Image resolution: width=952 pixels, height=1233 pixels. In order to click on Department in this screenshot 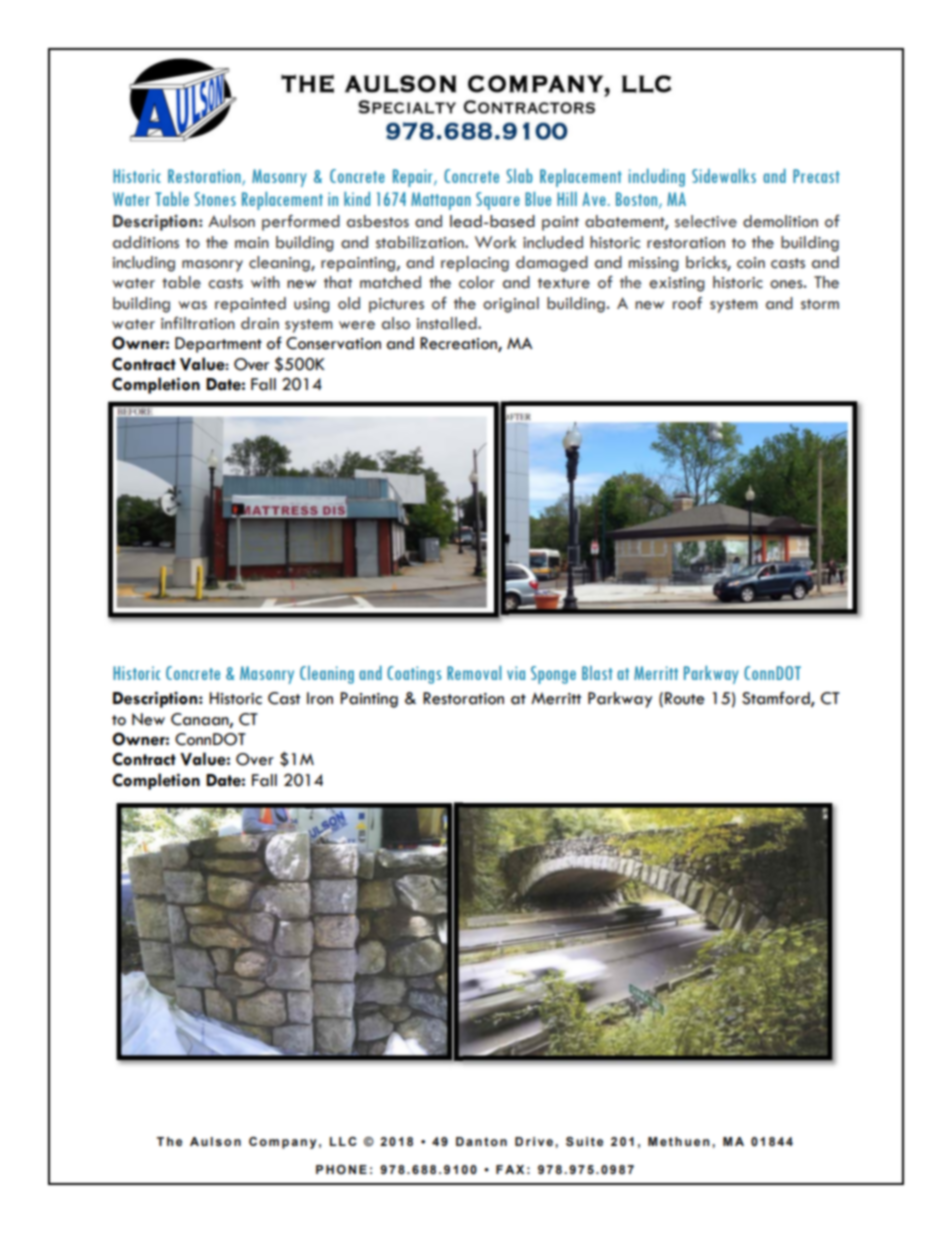, I will do `click(218, 345)`.
